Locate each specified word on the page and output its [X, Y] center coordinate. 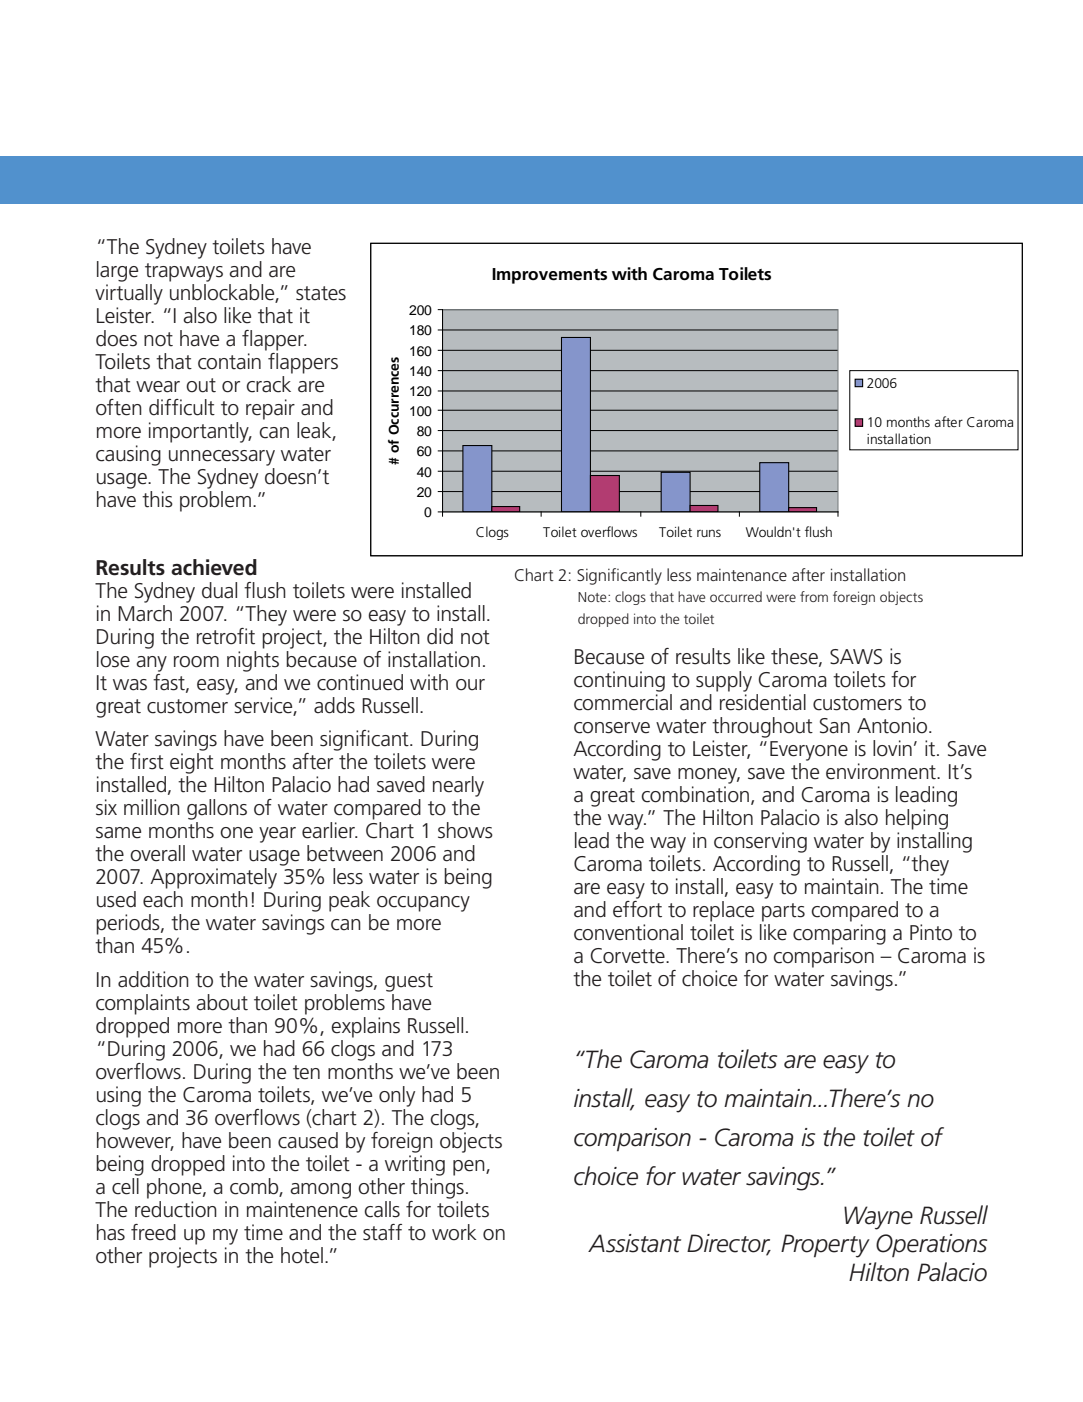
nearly [458, 786]
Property [825, 1246]
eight [192, 763]
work [454, 1232]
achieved [214, 567]
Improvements [549, 276]
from [814, 596]
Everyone [809, 751]
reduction [176, 1209]
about [222, 1002]
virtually [129, 294]
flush [818, 531]
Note [593, 597]
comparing [839, 934]
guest [409, 982]
